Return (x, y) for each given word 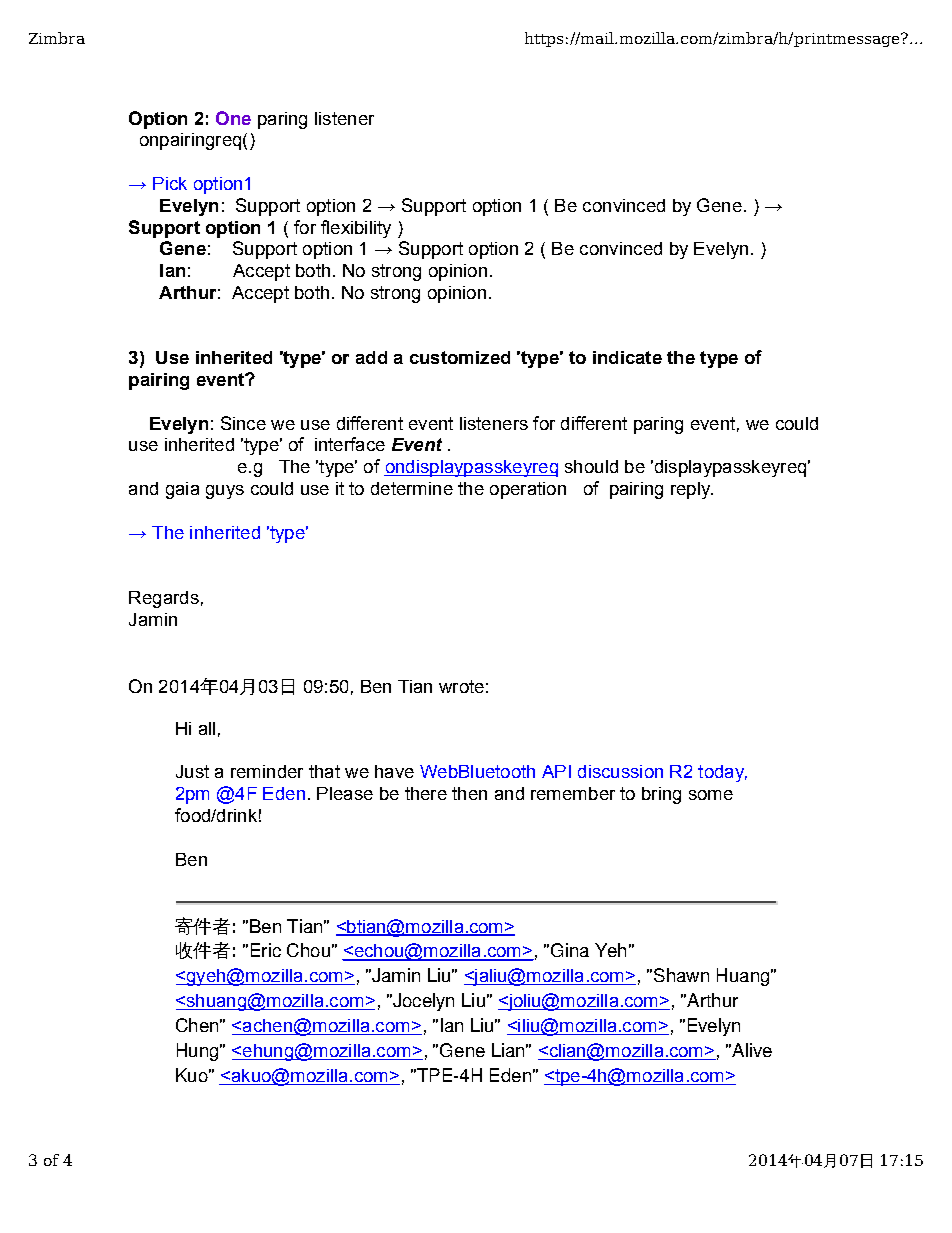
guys (225, 492)
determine (412, 488)
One (233, 118)
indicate (627, 357)
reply (691, 490)
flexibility (356, 229)
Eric (266, 950)
